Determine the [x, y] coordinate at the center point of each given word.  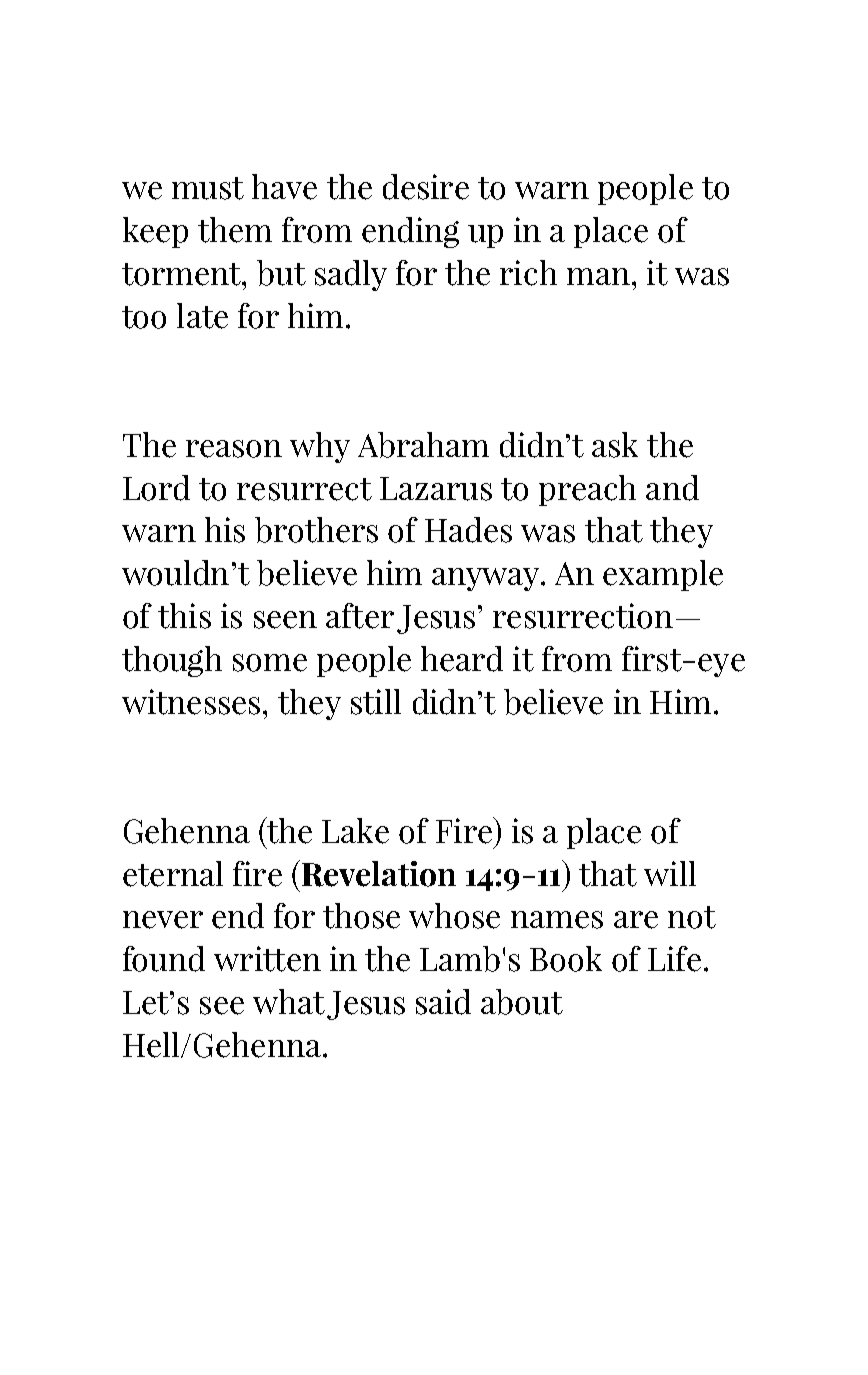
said [443, 1002]
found [164, 959]
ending [410, 232]
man [598, 276]
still [376, 702]
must [208, 188]
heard [462, 659]
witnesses [191, 702]
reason [234, 449]
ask [615, 445]
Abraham [423, 445]
